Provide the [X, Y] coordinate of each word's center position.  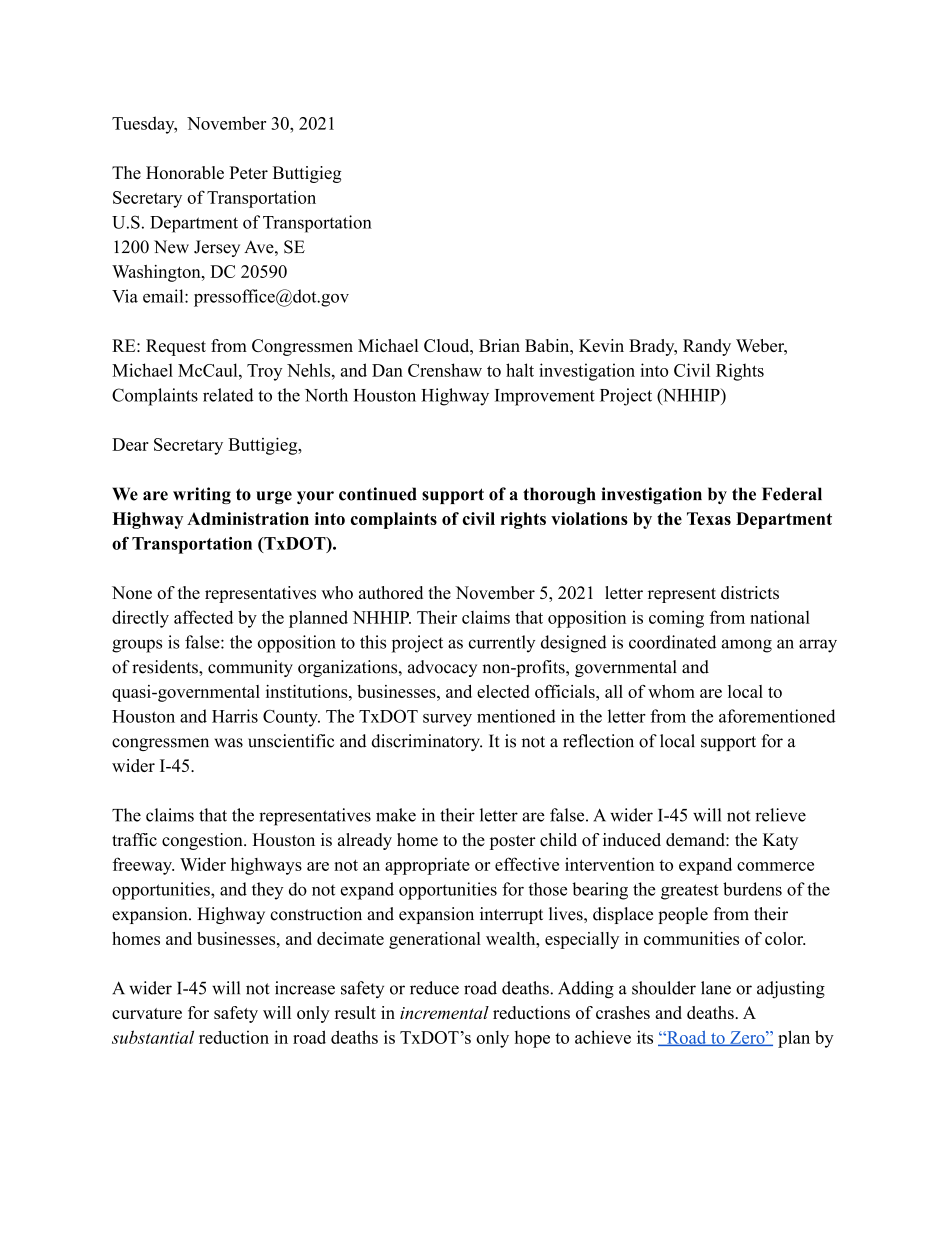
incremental [444, 1012]
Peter [248, 172]
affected [203, 617]
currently [502, 644]
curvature [147, 1013]
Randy [707, 347]
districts [750, 592]
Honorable [185, 172]
